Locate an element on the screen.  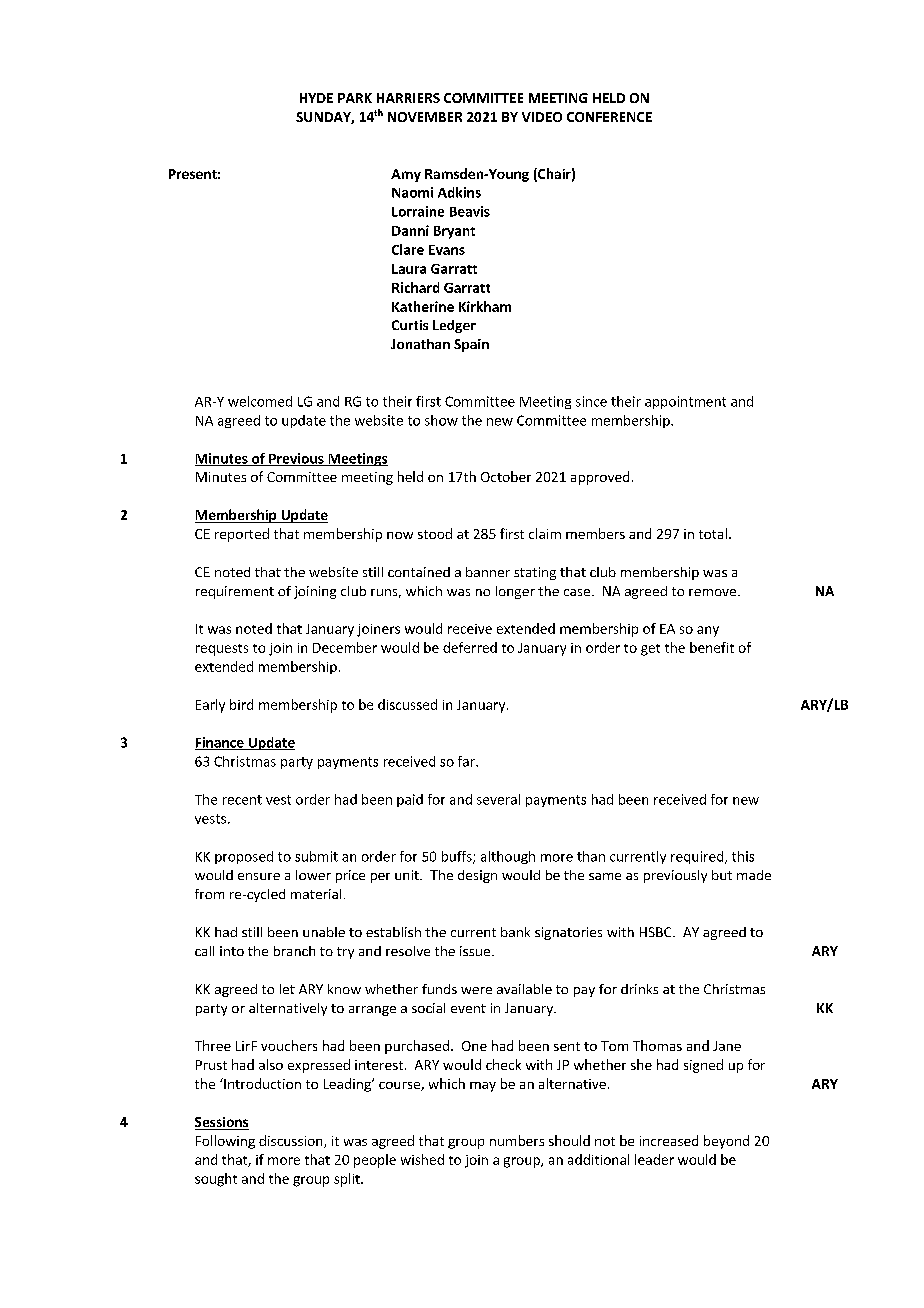
required is located at coordinates (698, 857).
